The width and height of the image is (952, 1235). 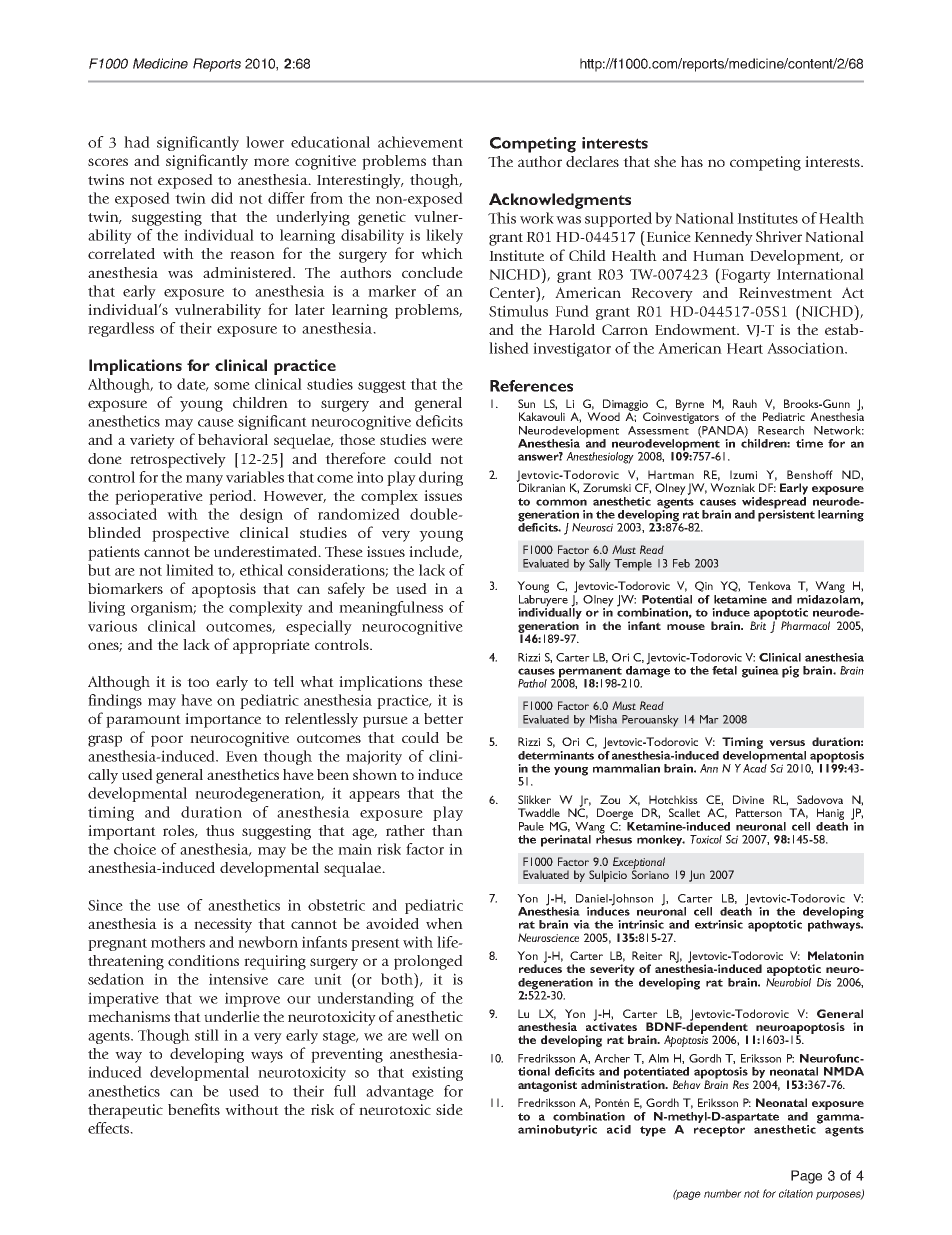 What do you see at coordinates (204, 480) in the image?
I see `many` at bounding box center [204, 480].
